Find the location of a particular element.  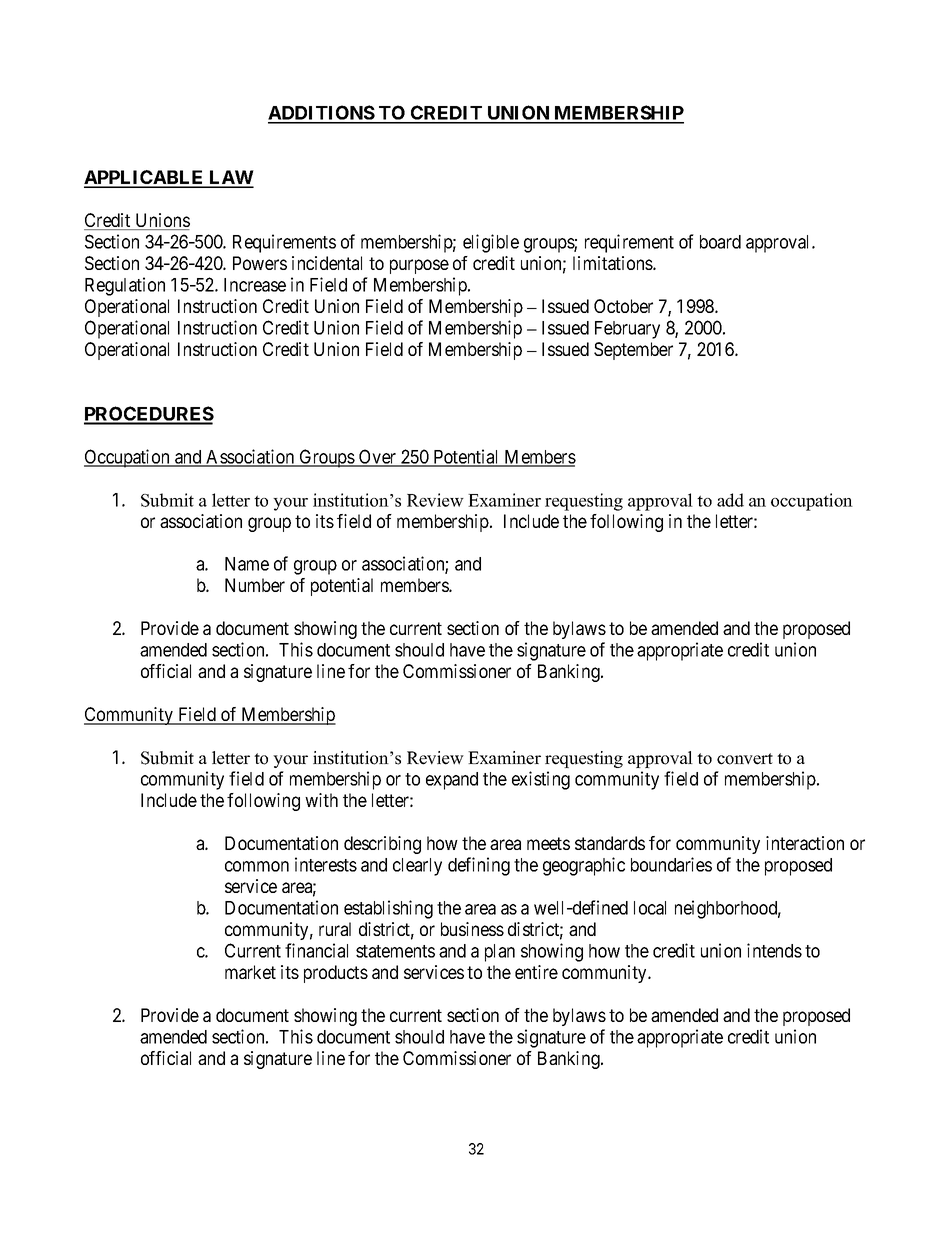

Number is located at coordinates (255, 585).
